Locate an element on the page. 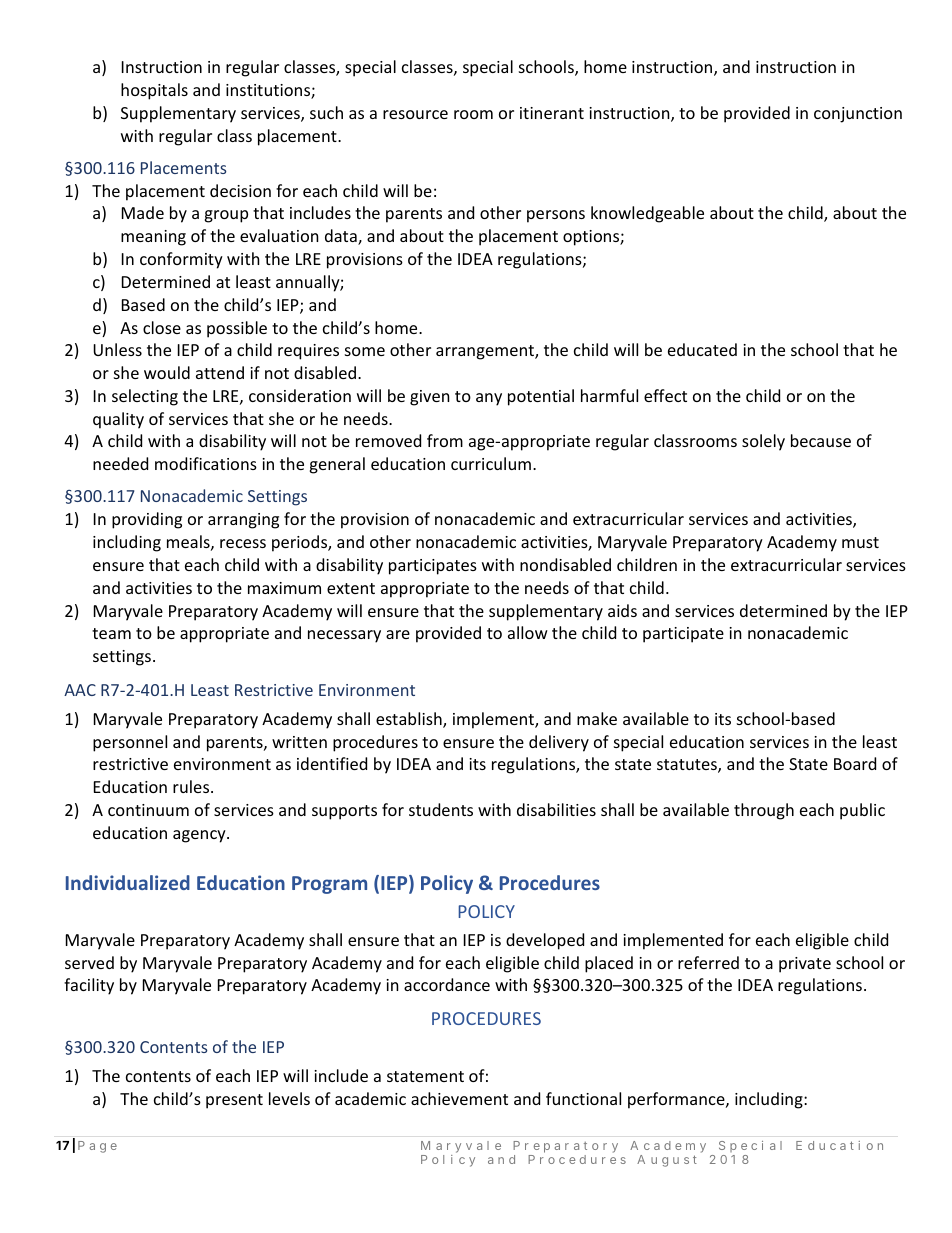  present is located at coordinates (234, 1101).
